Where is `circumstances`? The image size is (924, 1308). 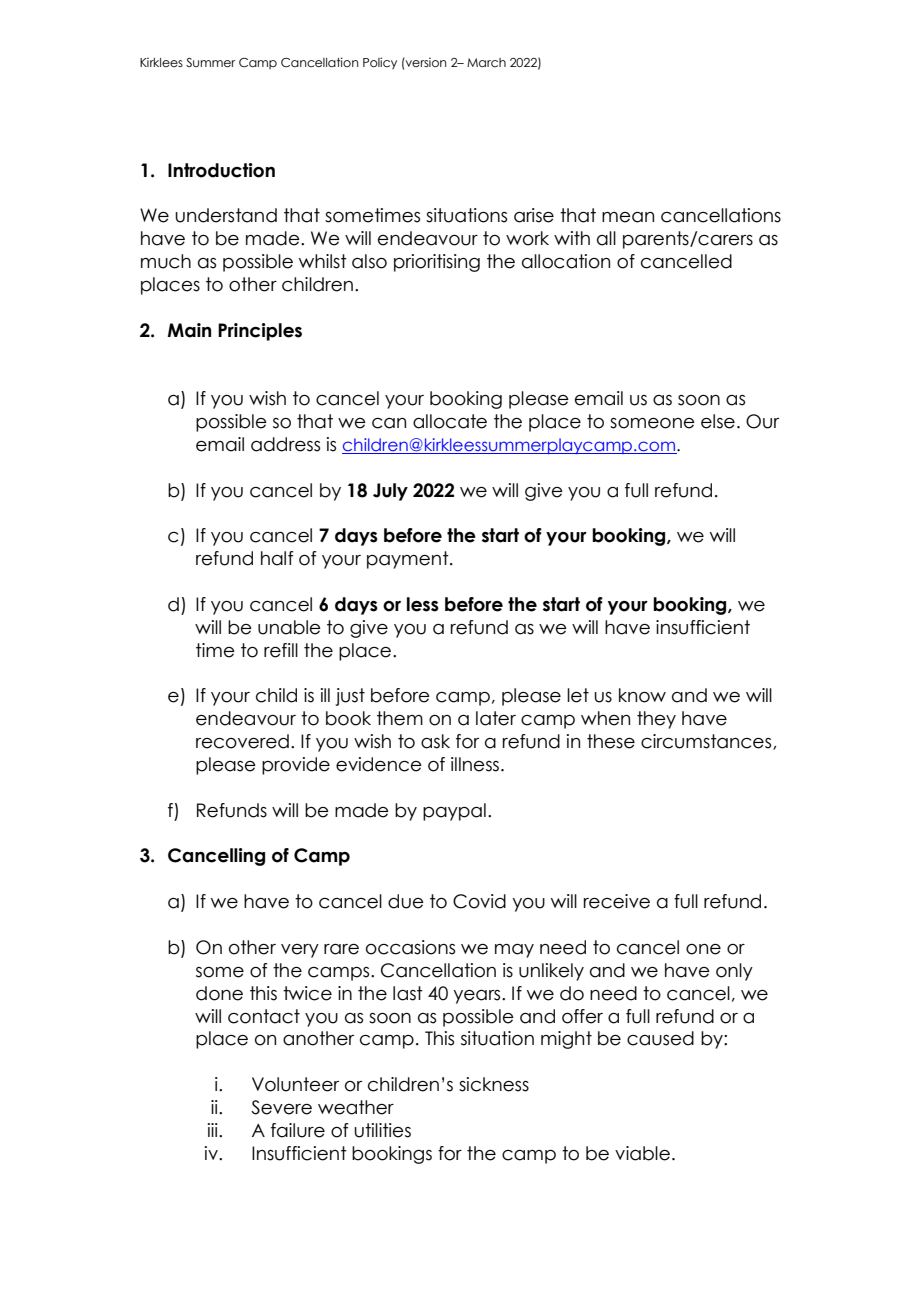 circumstances is located at coordinates (707, 742).
